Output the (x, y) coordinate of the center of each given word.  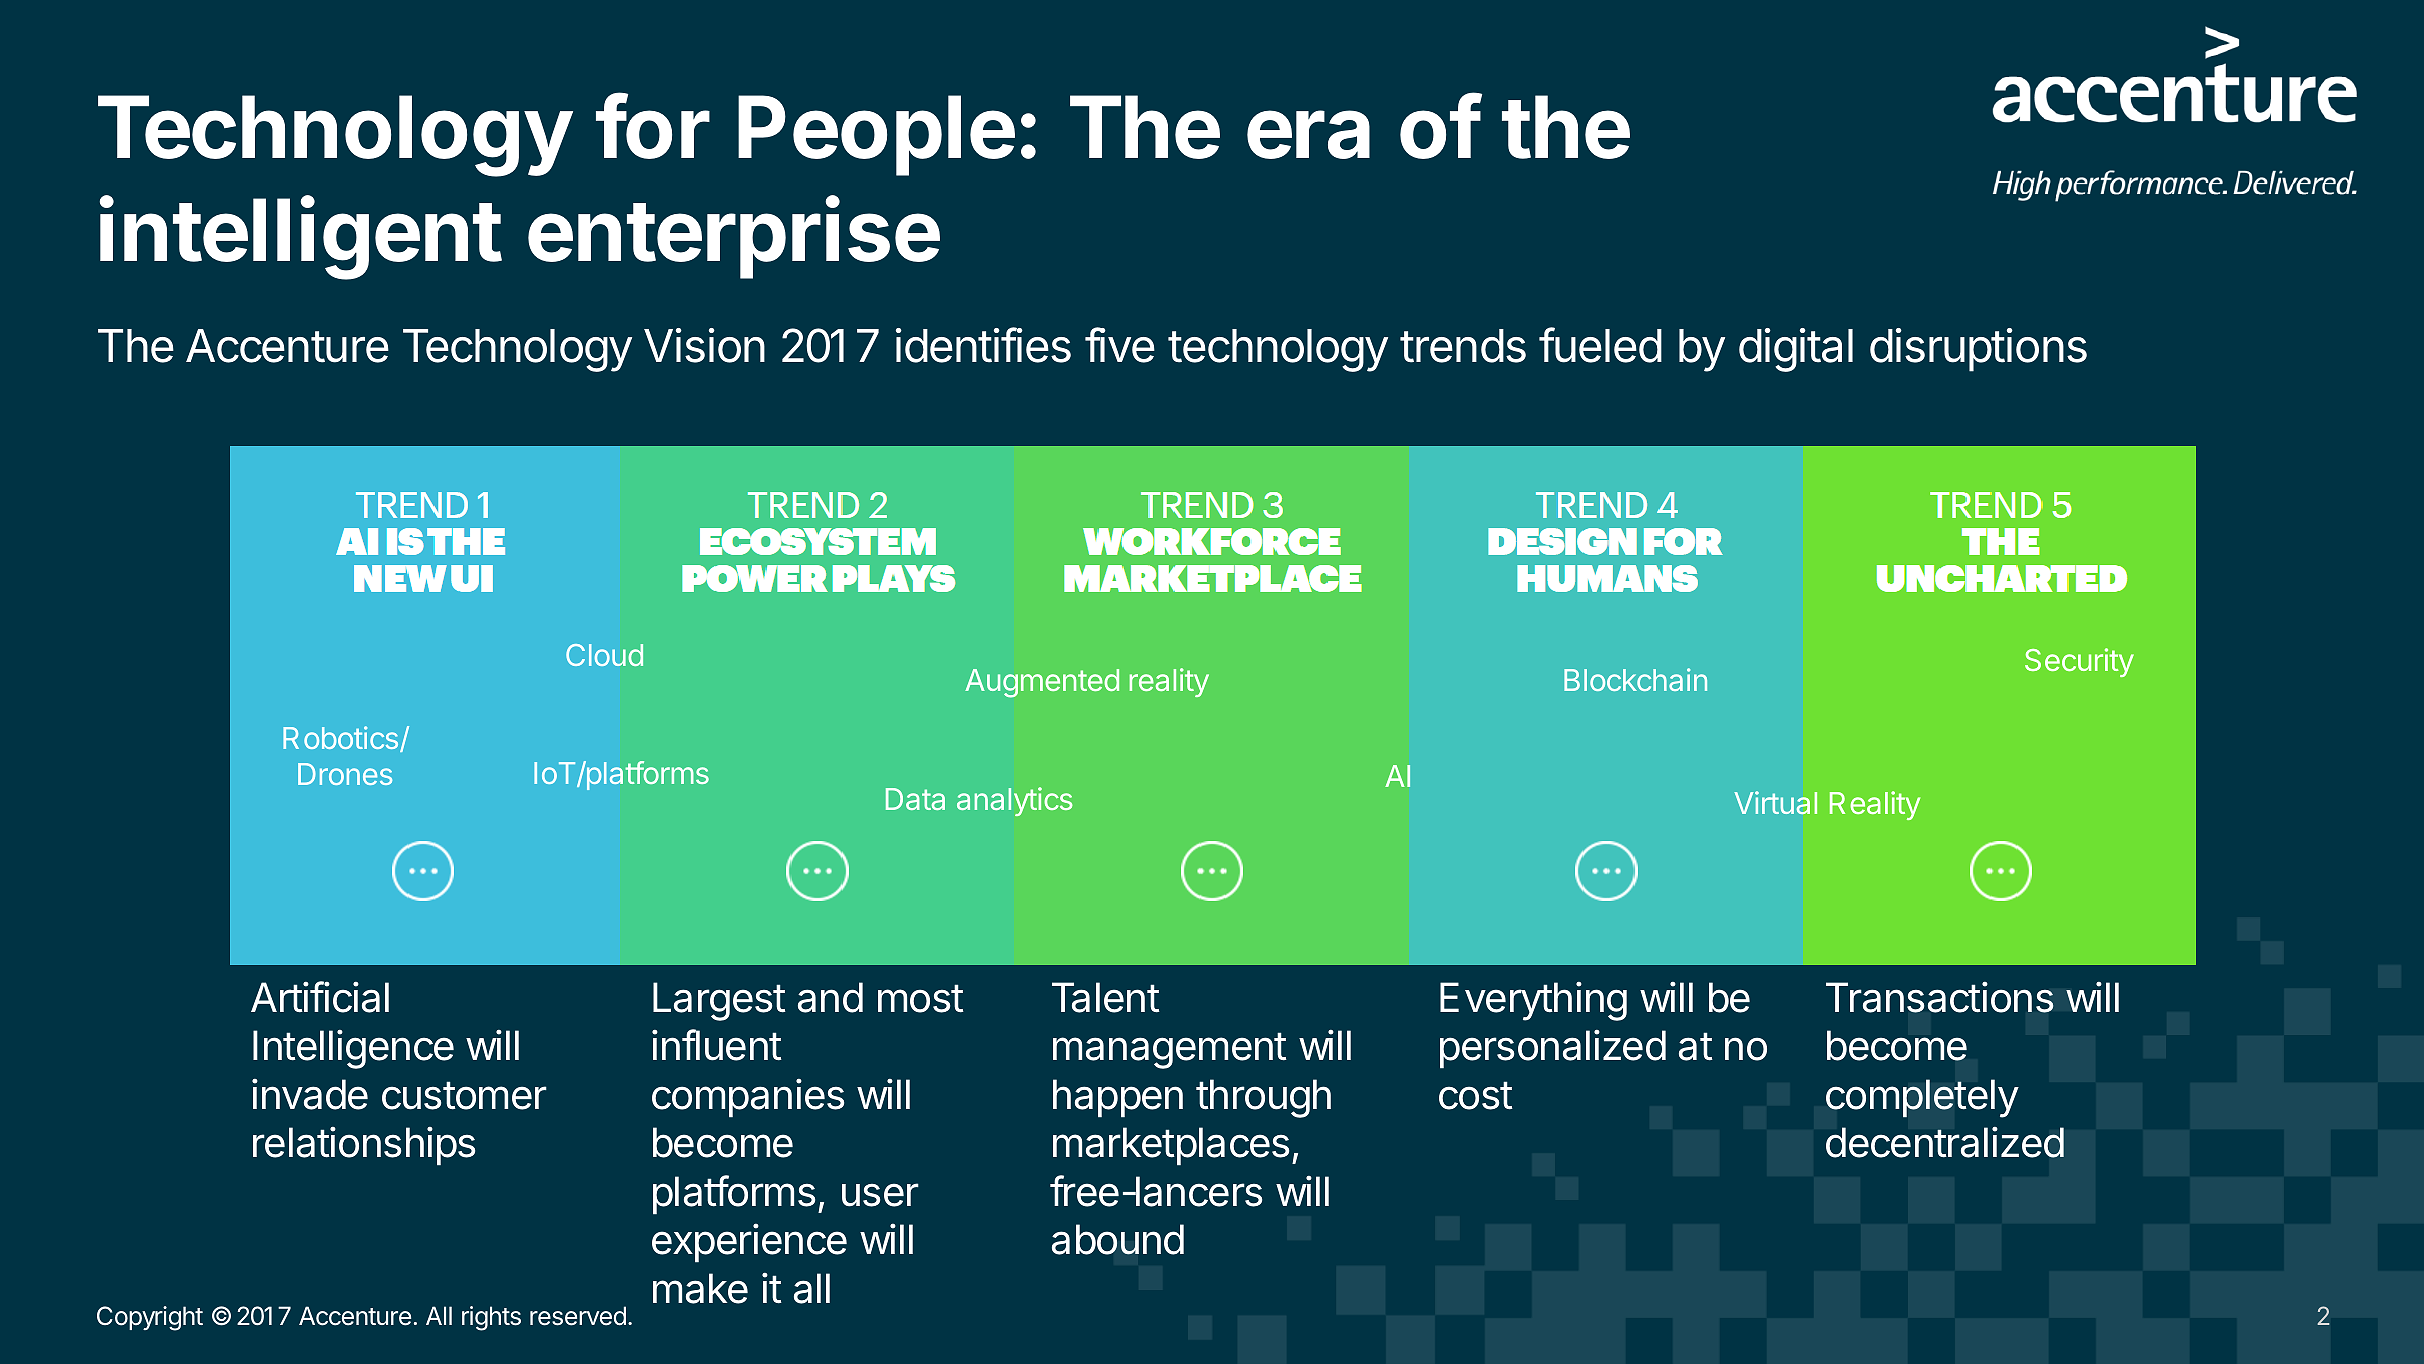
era (1308, 134)
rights (491, 1318)
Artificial (320, 997)
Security (2079, 662)
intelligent (300, 238)
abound (1118, 1239)
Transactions (1940, 997)
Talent (1106, 997)
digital (1796, 350)
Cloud (604, 655)
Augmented (1042, 683)
